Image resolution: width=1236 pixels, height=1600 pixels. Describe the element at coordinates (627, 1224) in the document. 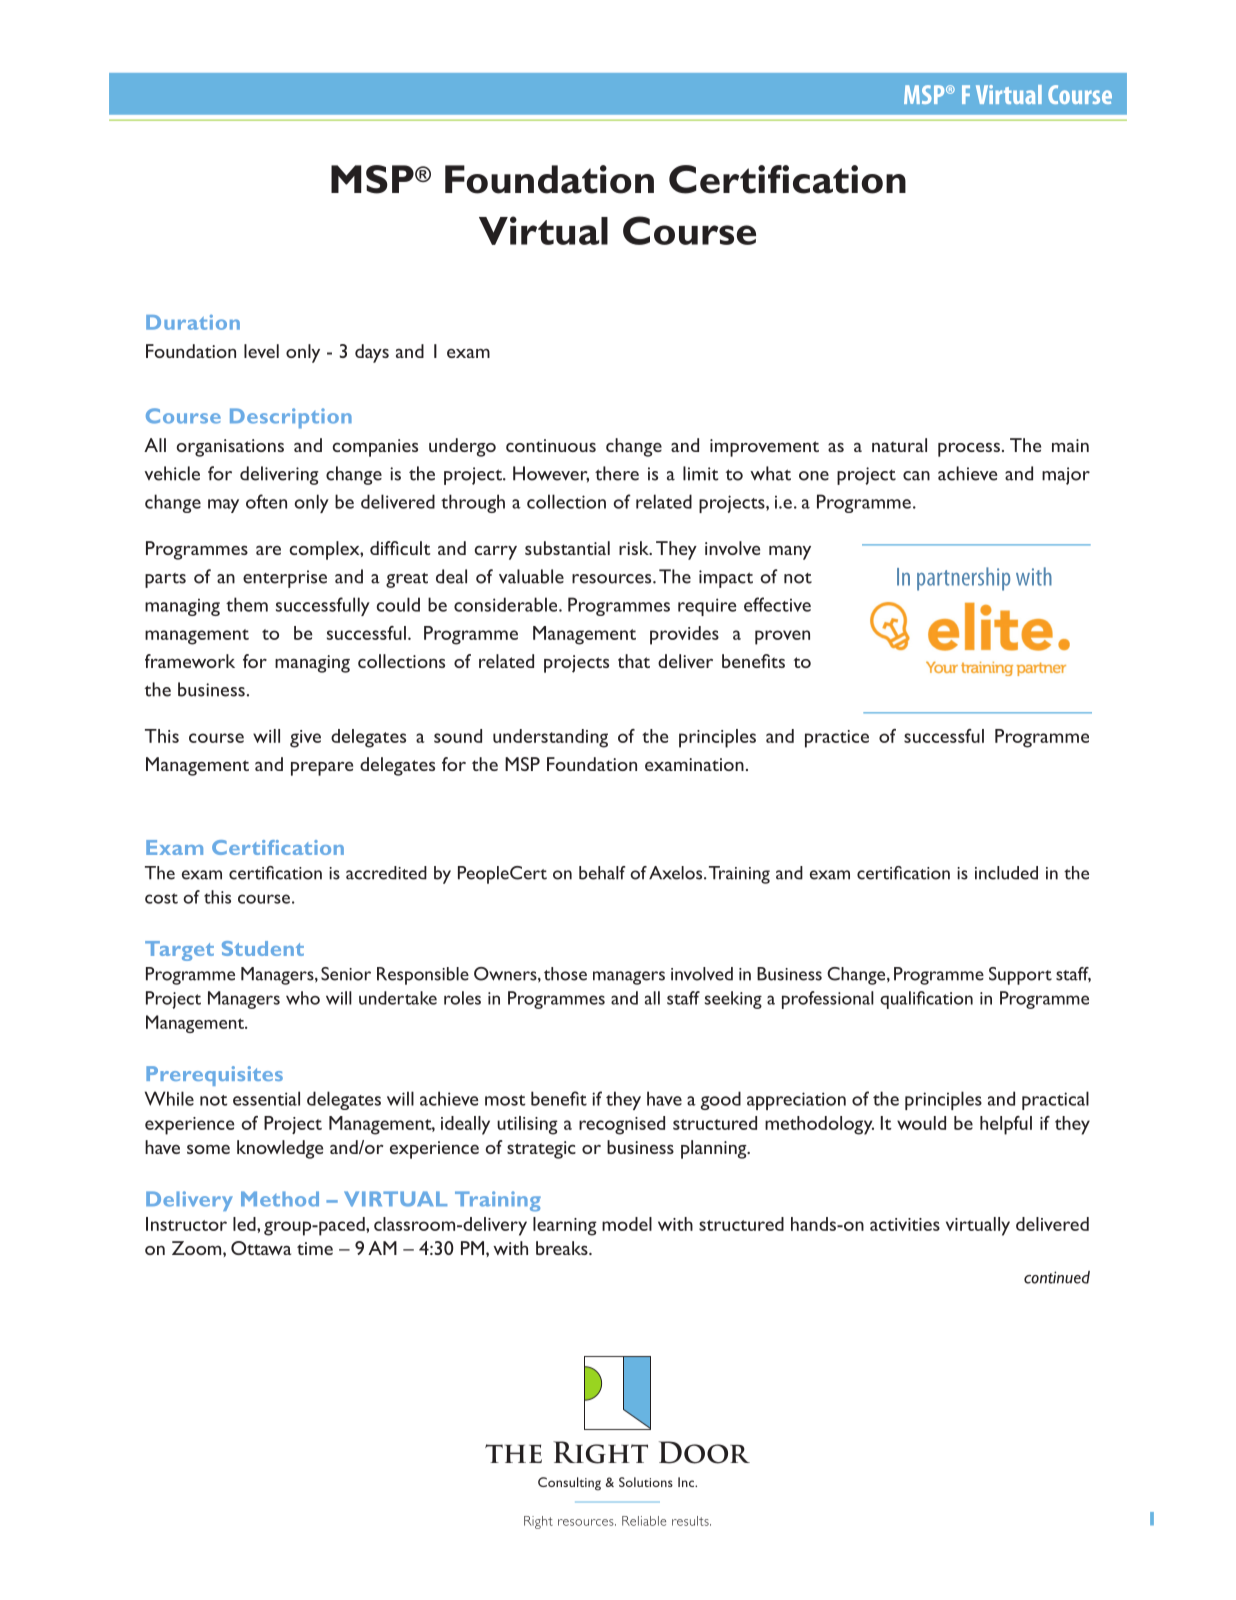

I see `model` at that location.
